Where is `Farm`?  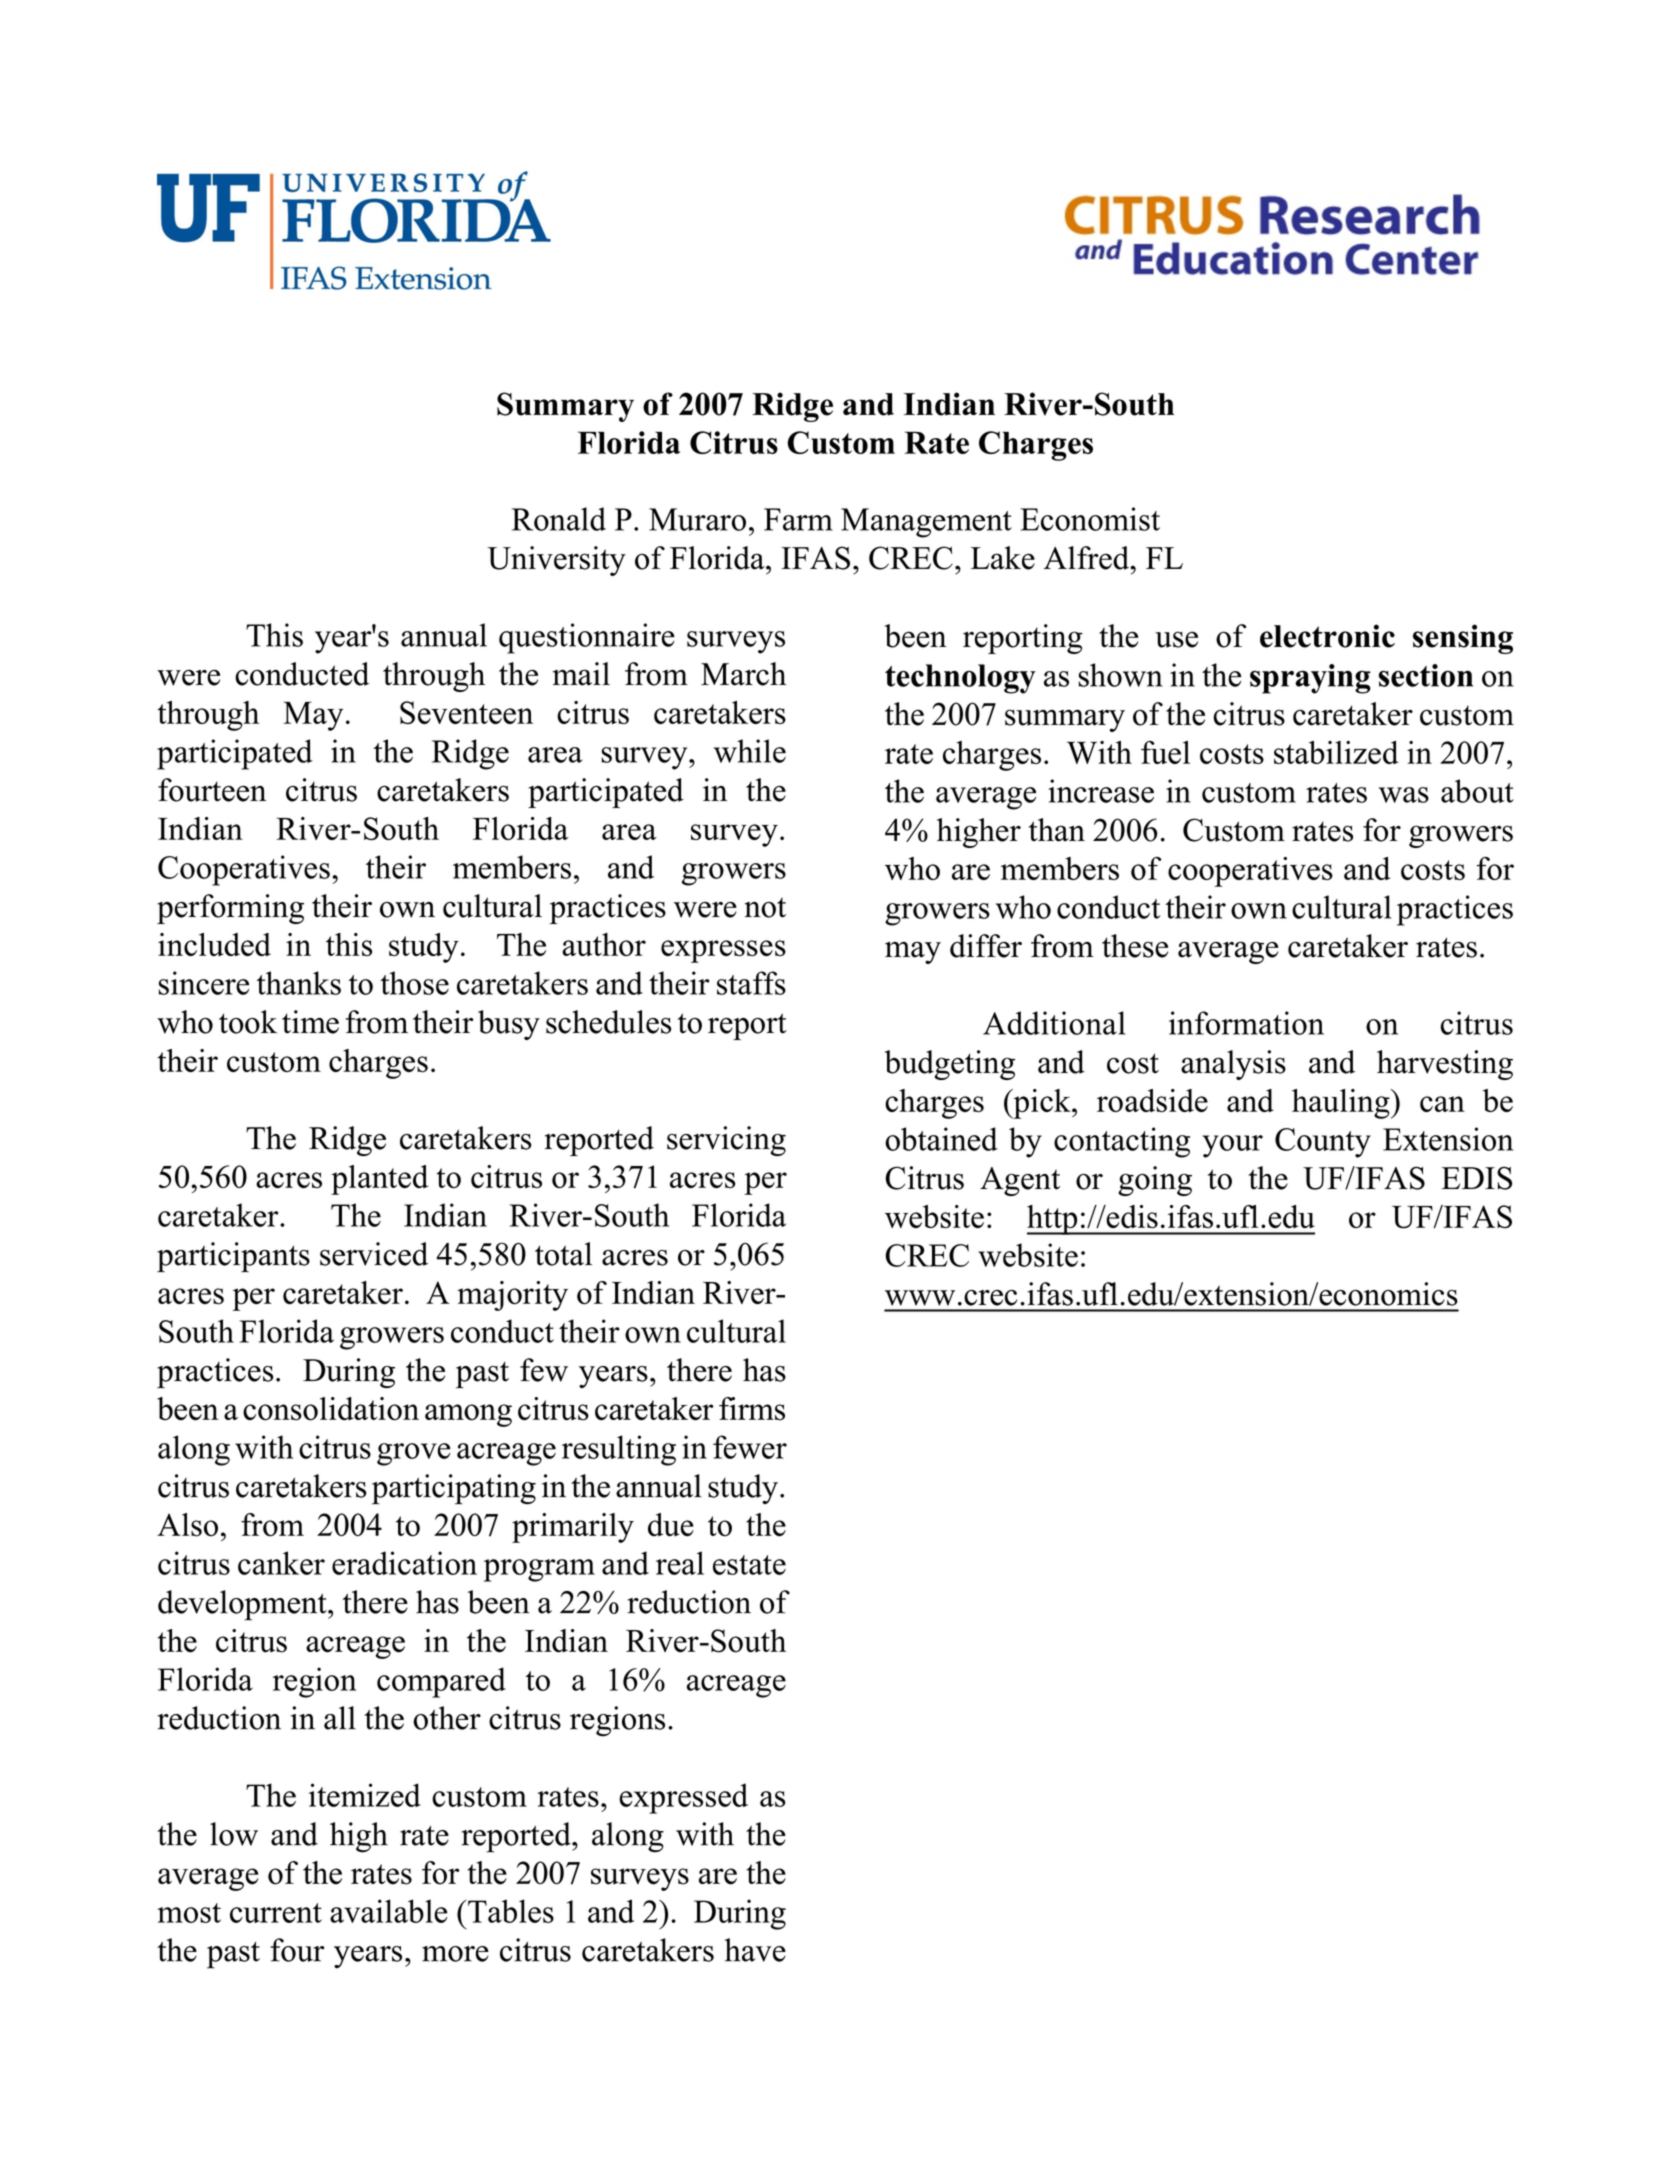 Farm is located at coordinates (798, 519).
